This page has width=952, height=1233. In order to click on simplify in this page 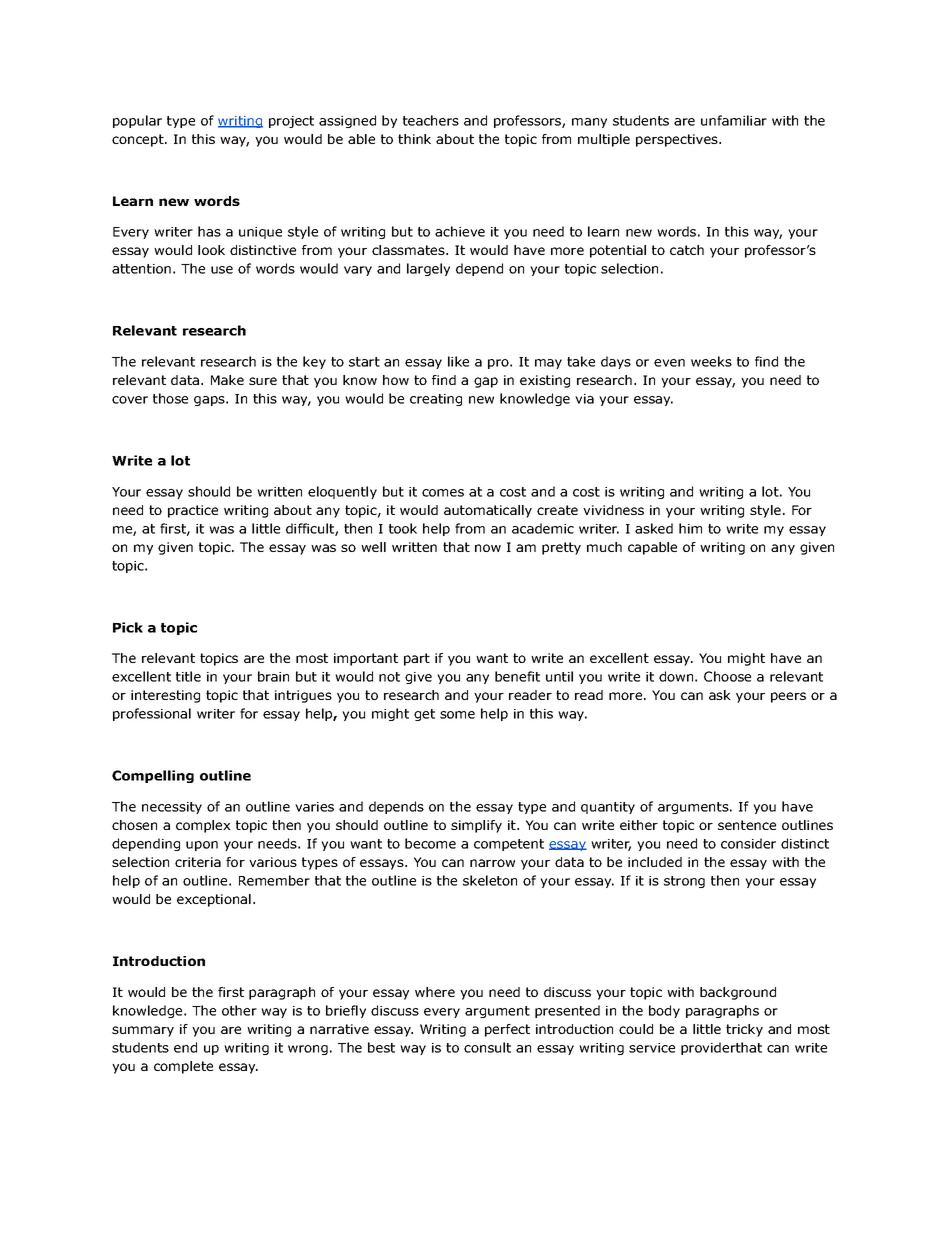, I will do `click(476, 826)`.
